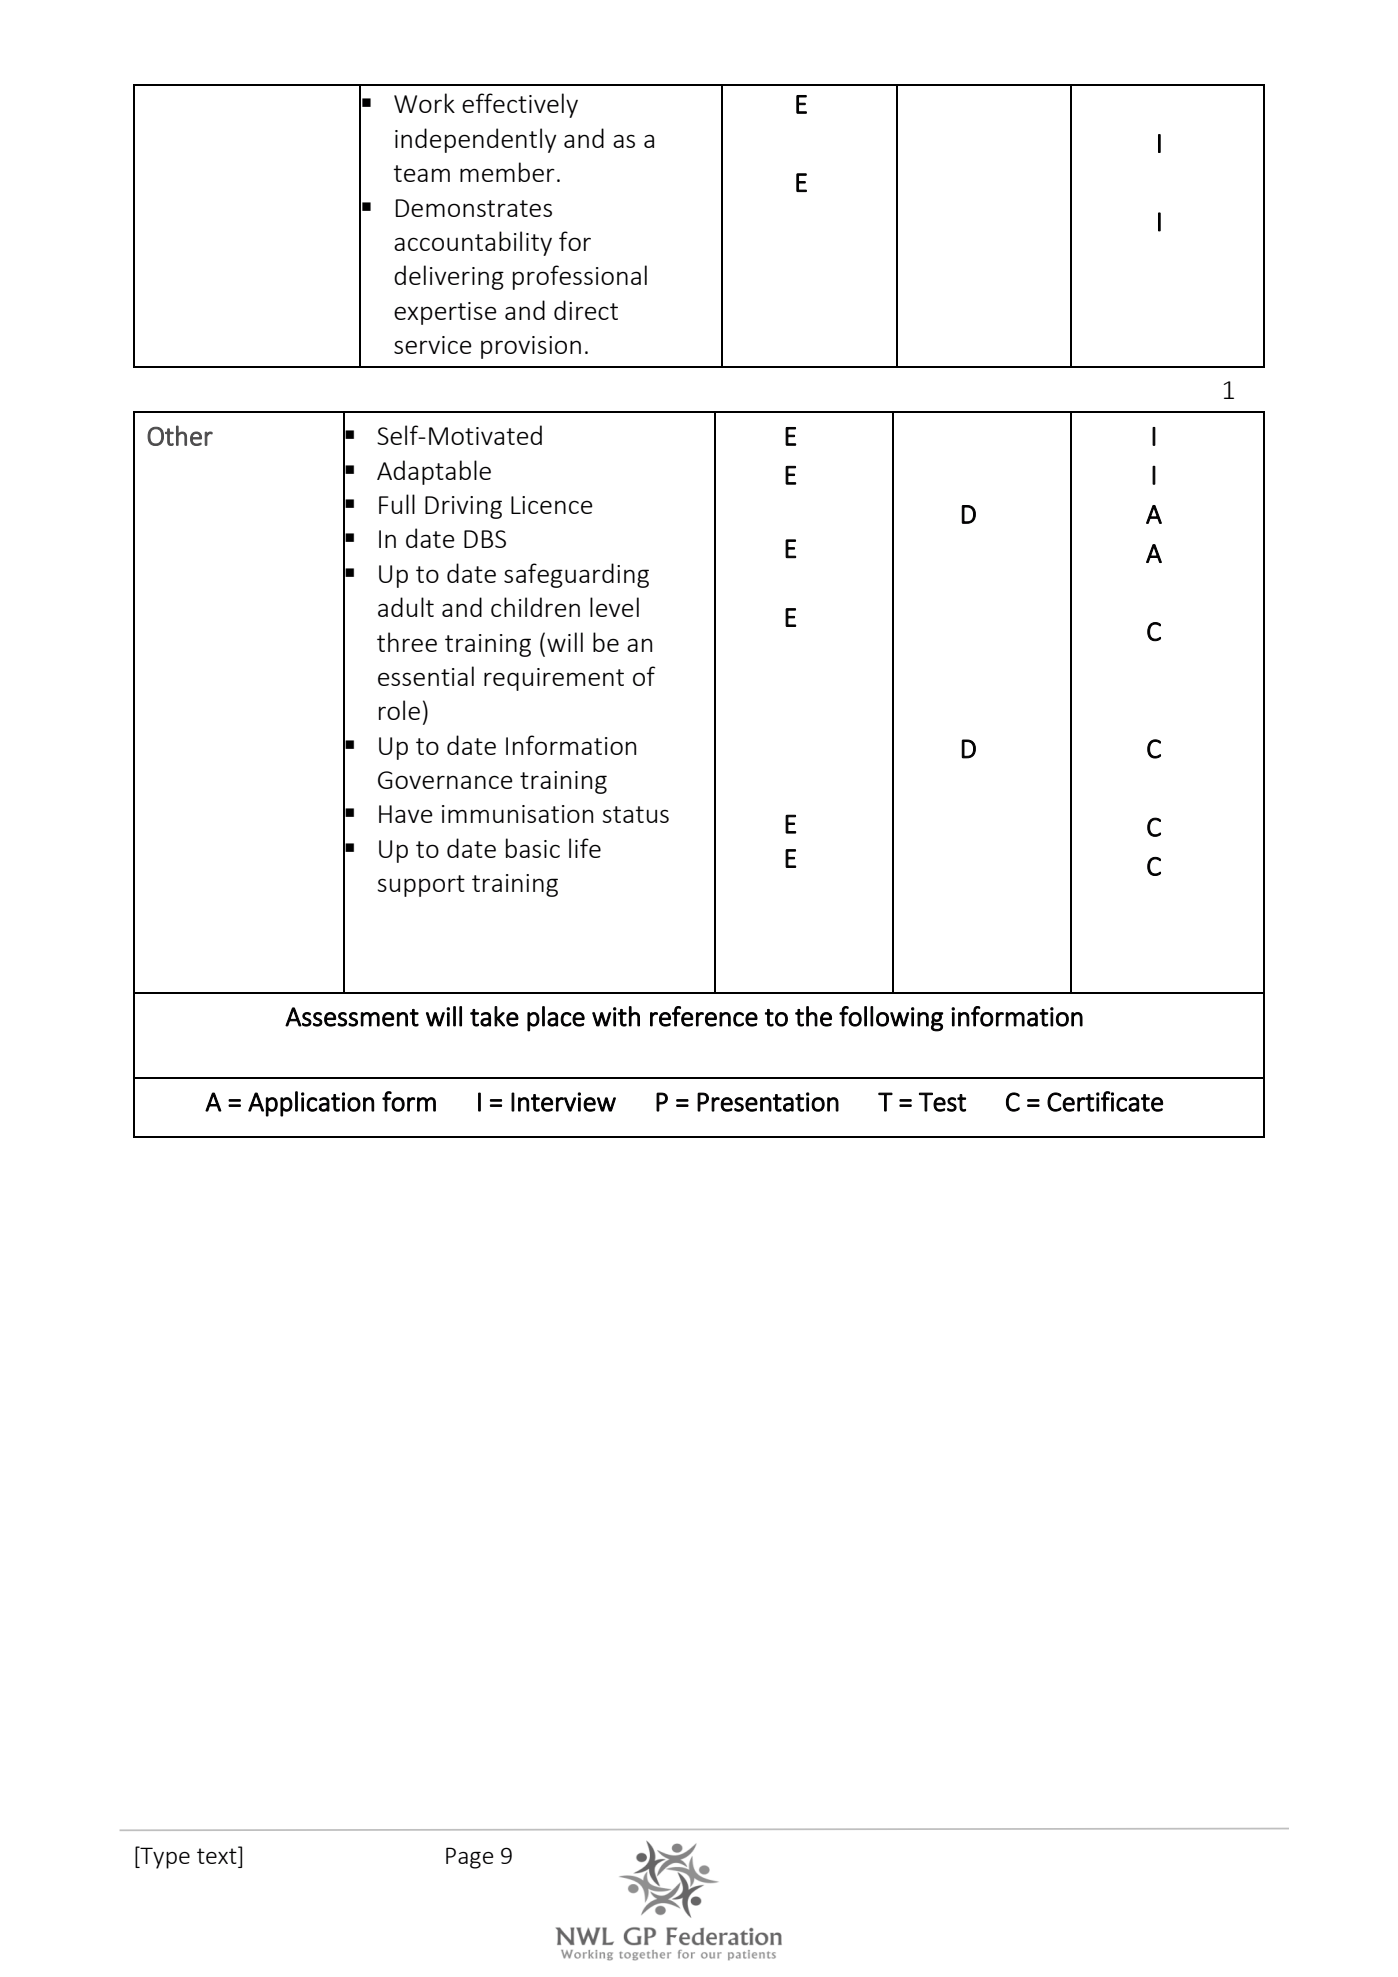 This document has width=1398, height=1977. What do you see at coordinates (352, 1017) in the document?
I see `Assessment` at bounding box center [352, 1017].
